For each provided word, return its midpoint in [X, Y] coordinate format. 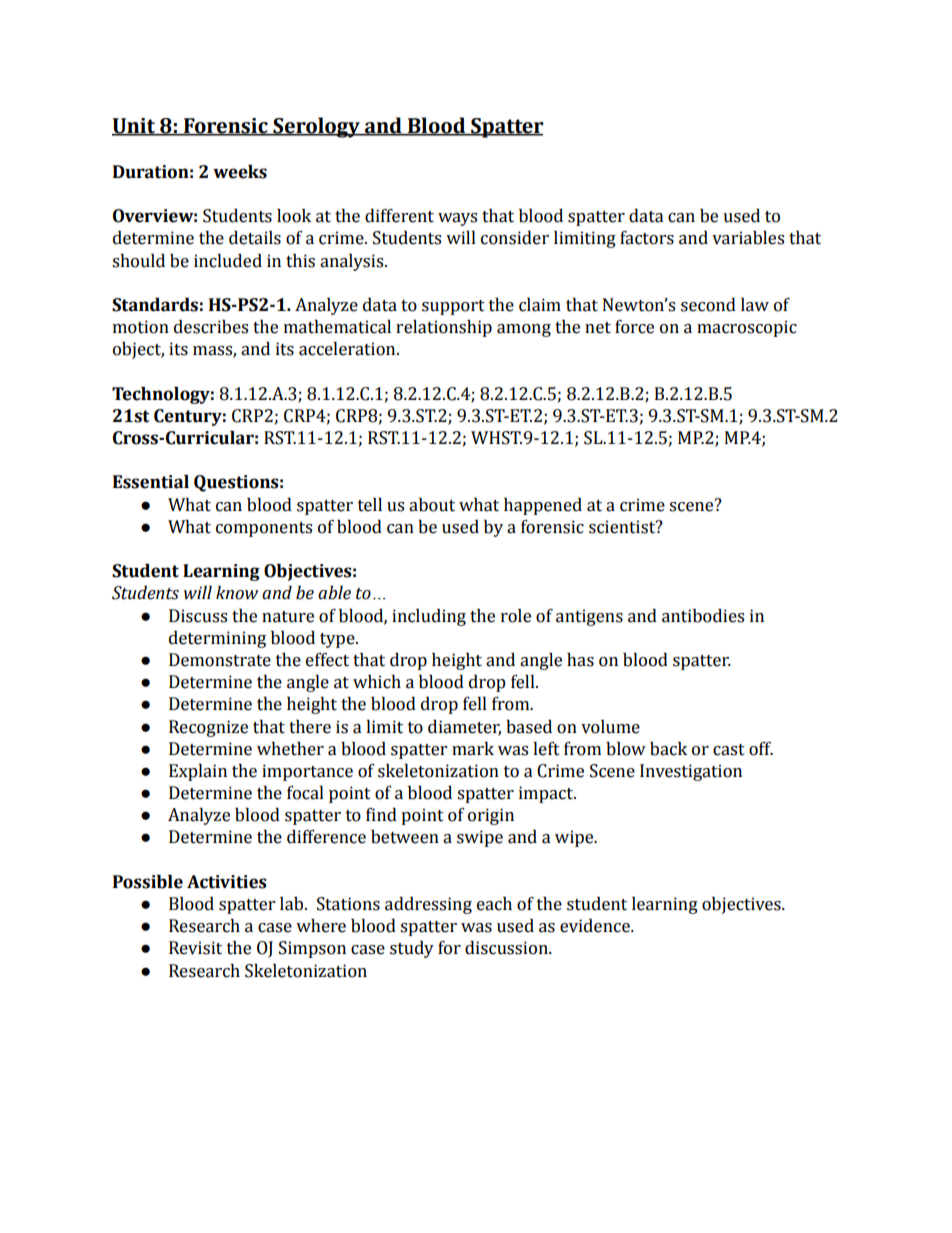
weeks [240, 172]
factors [647, 238]
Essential [151, 482]
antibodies [703, 616]
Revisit [195, 948]
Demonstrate [220, 660]
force [634, 327]
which [377, 682]
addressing [428, 905]
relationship [444, 328]
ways [457, 219]
